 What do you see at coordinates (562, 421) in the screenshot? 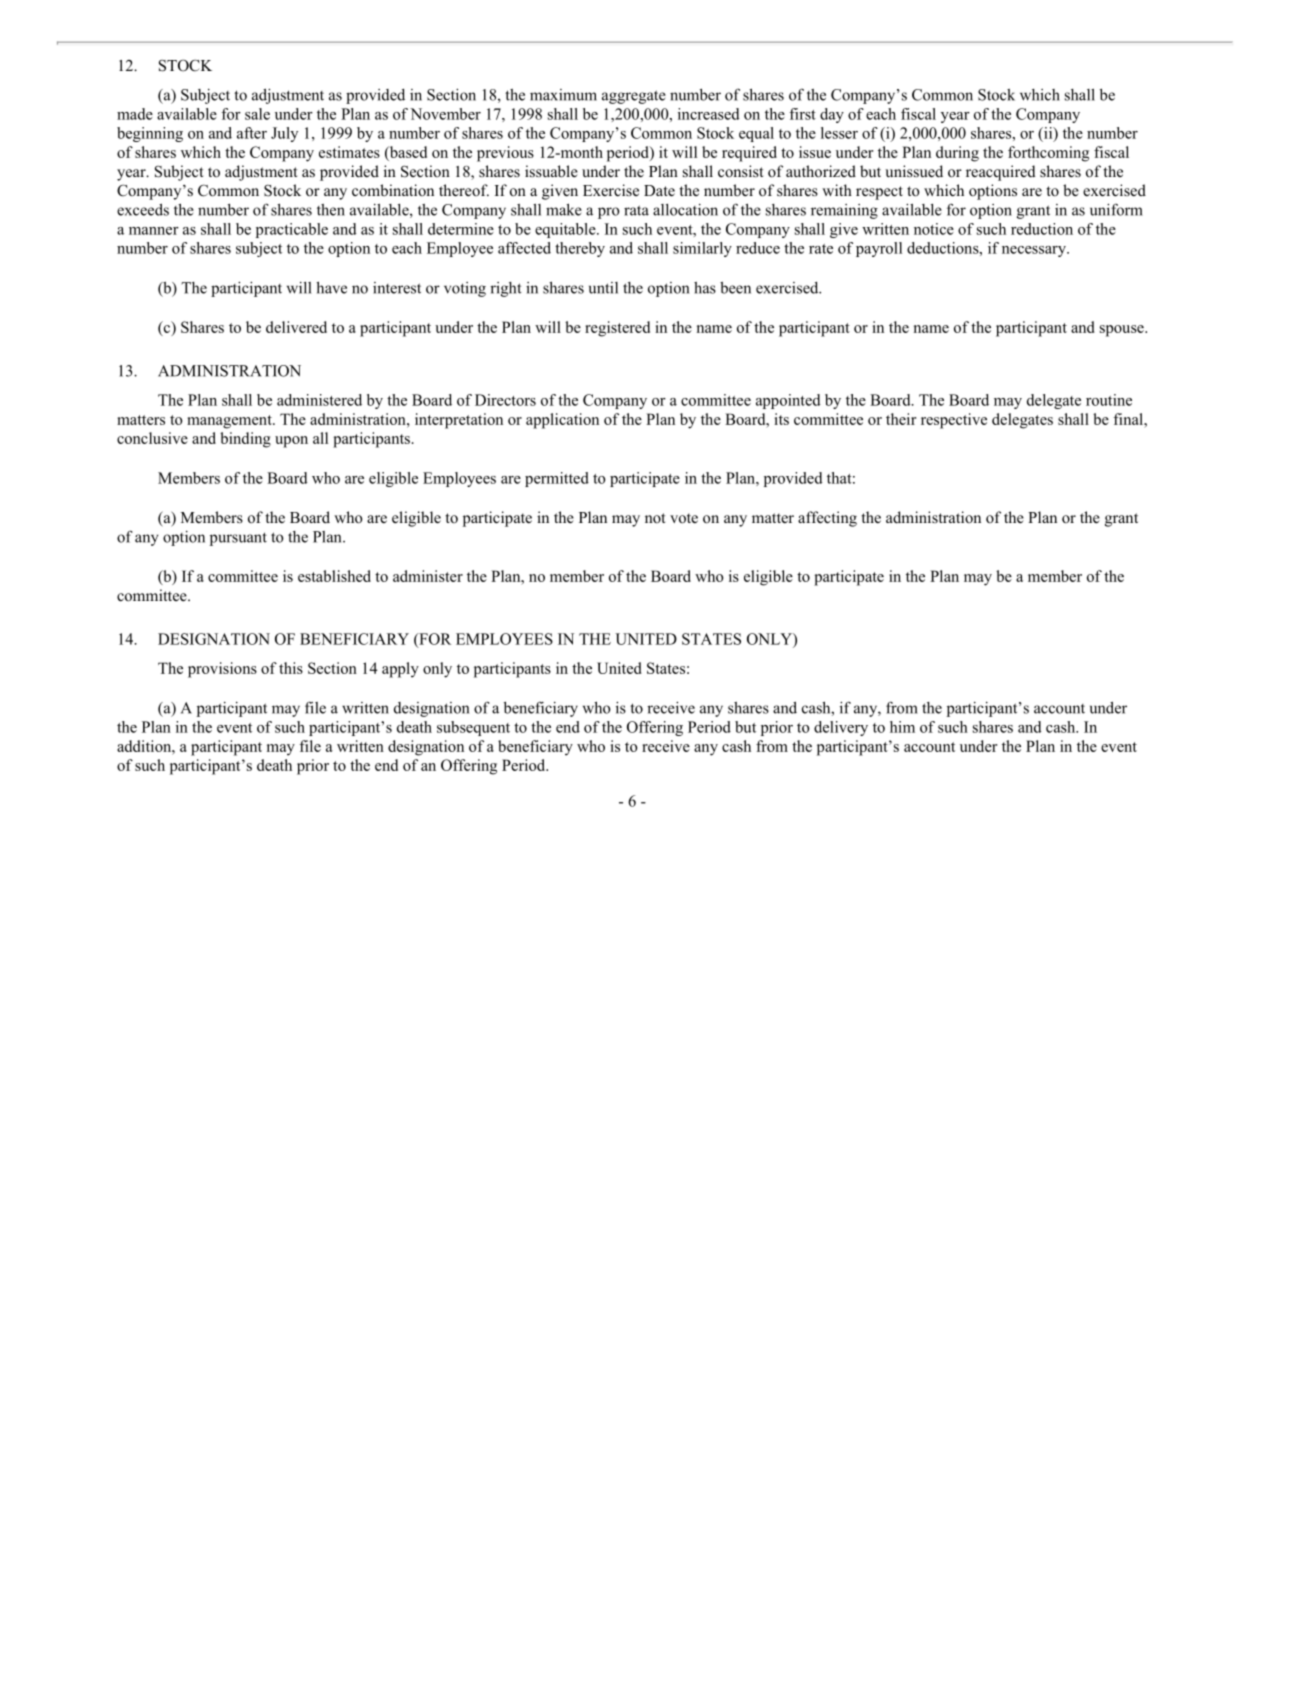
I see `application` at bounding box center [562, 421].
